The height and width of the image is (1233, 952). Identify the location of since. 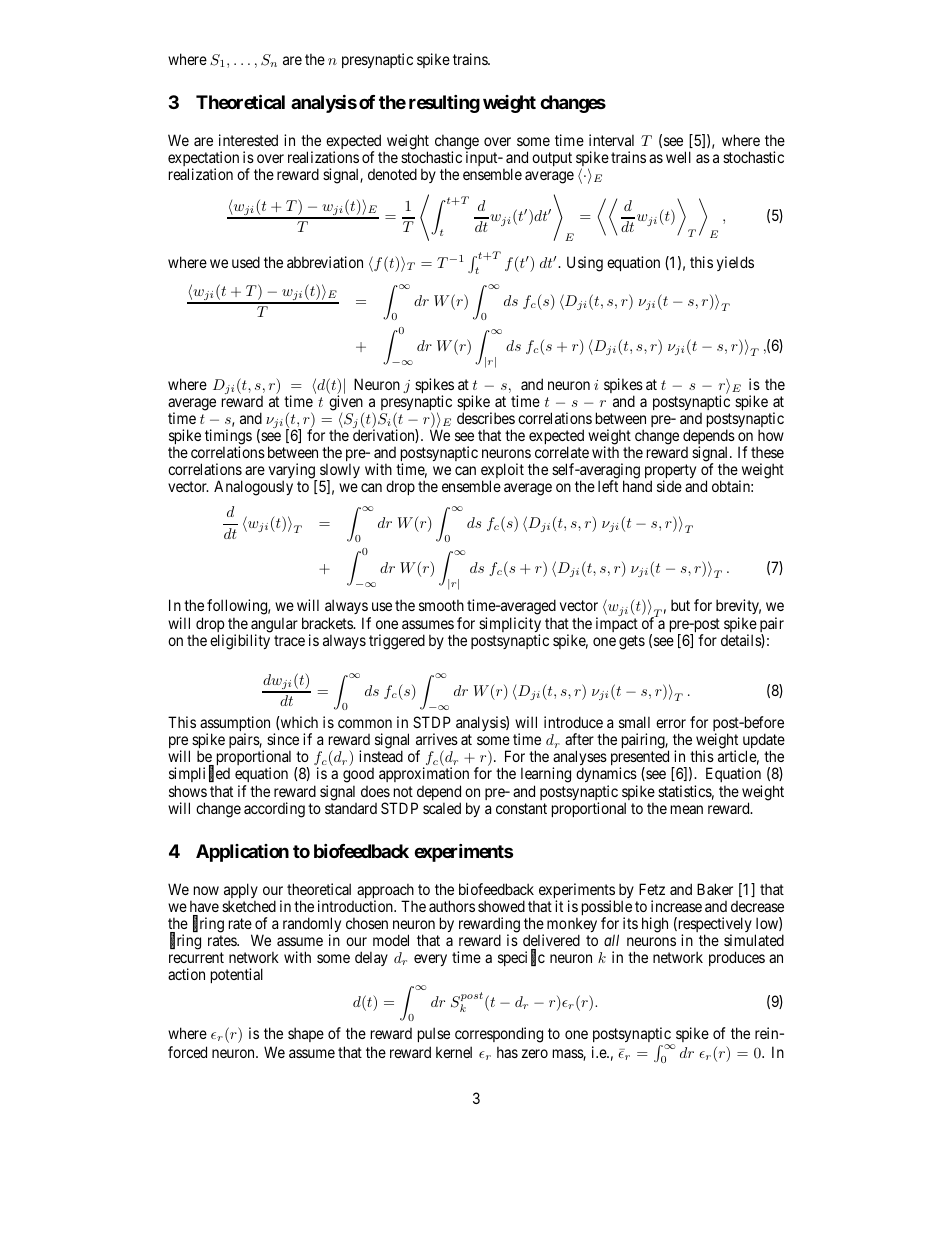
(283, 739).
